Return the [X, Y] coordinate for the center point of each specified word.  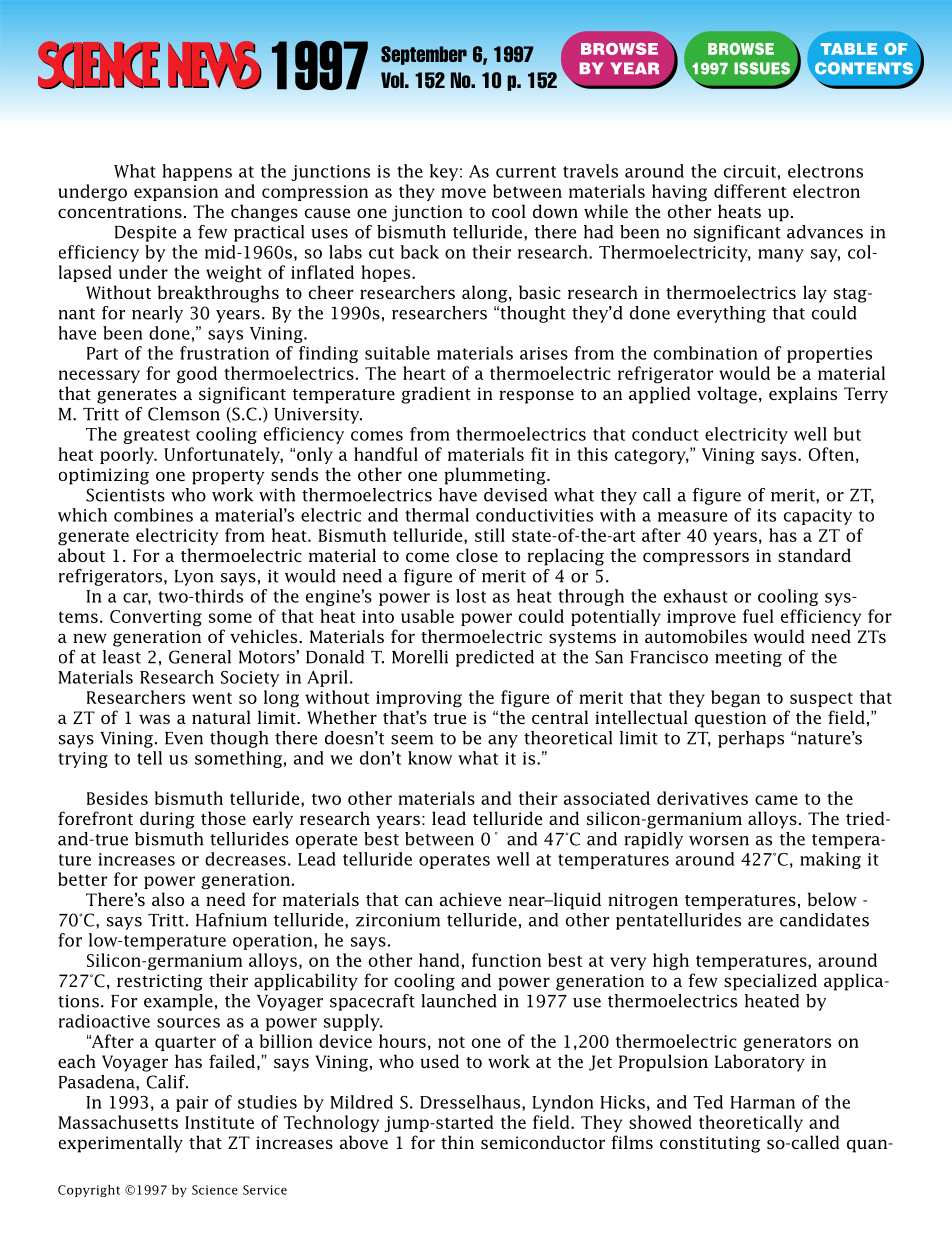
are [760, 922]
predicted [495, 658]
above [364, 1142]
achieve [470, 899]
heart [424, 373]
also [168, 899]
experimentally [121, 1144]
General [200, 657]
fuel [758, 616]
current [526, 172]
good [197, 375]
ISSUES [763, 69]
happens [197, 172]
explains [803, 395]
